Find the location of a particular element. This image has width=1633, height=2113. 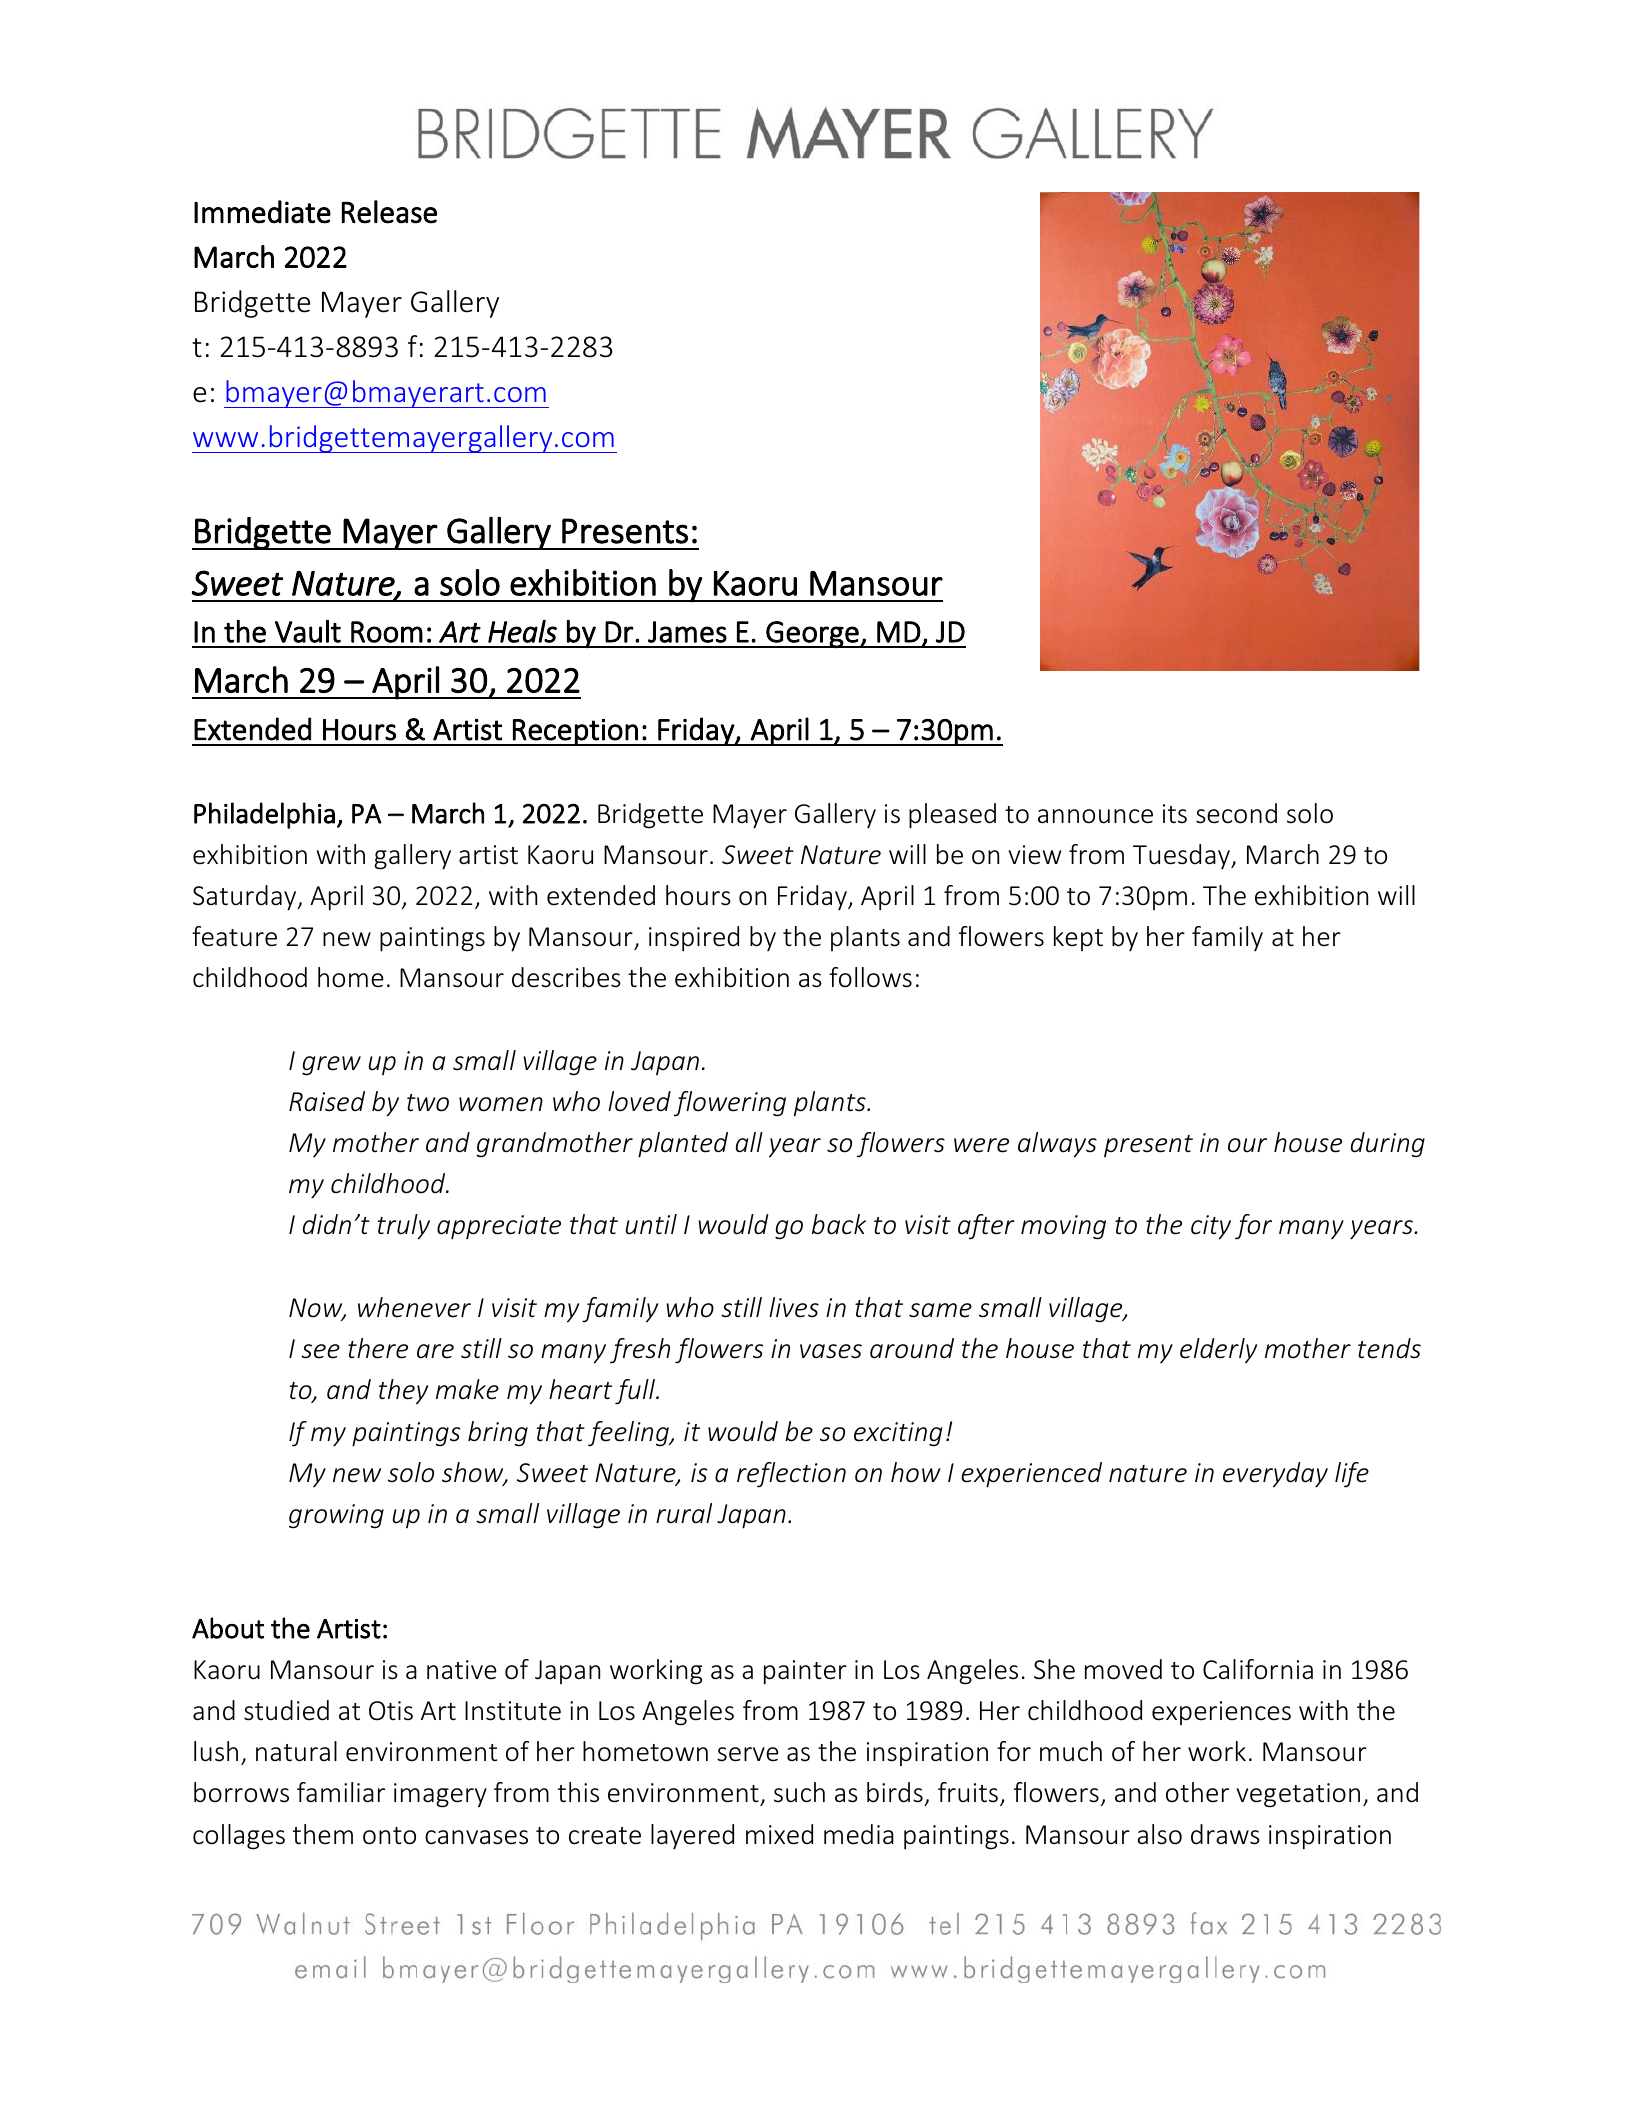

vegetation is located at coordinates (1298, 1795).
